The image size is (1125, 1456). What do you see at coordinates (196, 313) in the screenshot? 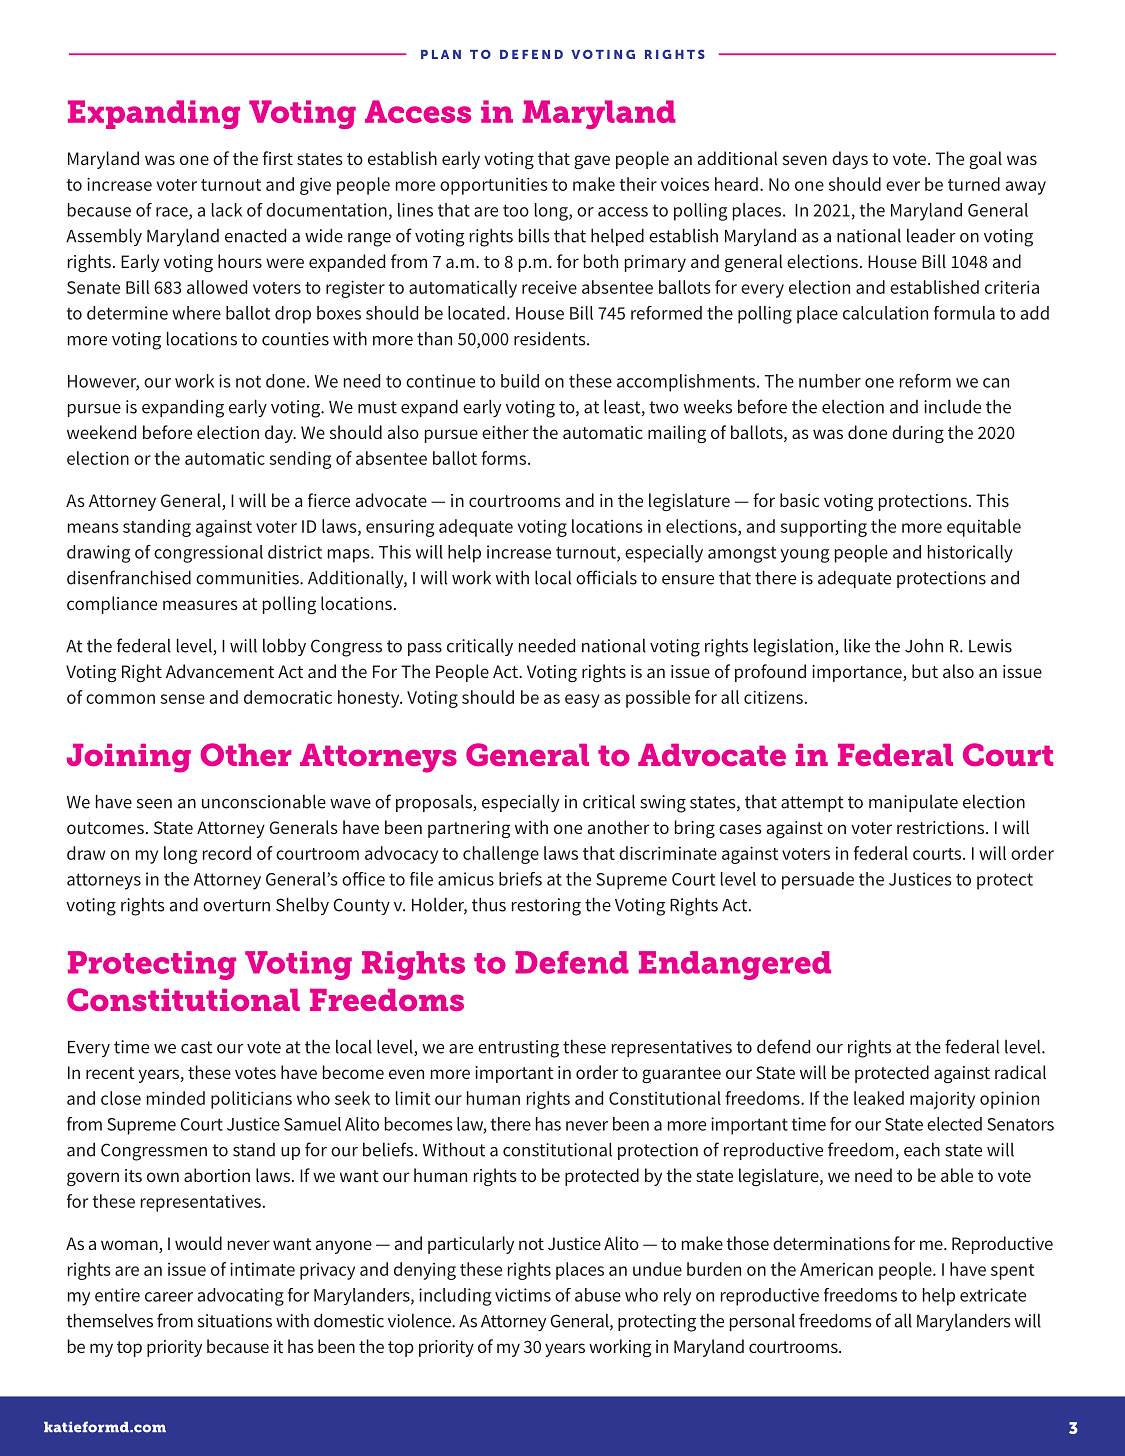
I see `where` at bounding box center [196, 313].
